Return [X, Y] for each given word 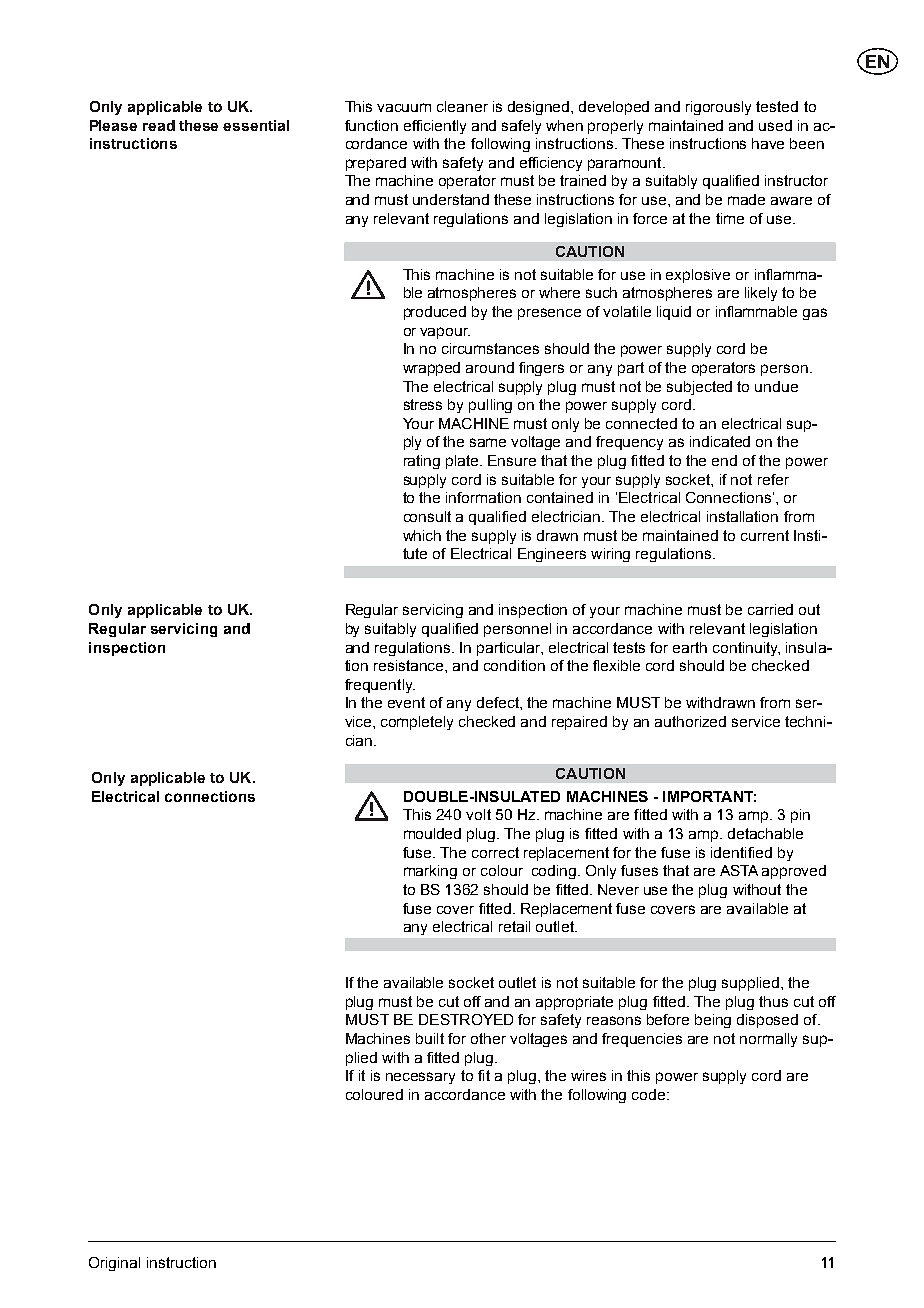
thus [773, 1001]
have [768, 143]
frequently [380, 686]
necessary [420, 1078]
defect [499, 702]
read [159, 125]
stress [423, 404]
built [430, 1038]
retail [514, 926]
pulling [490, 406]
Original [114, 1264]
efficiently [435, 127]
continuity [746, 649]
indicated [720, 441]
